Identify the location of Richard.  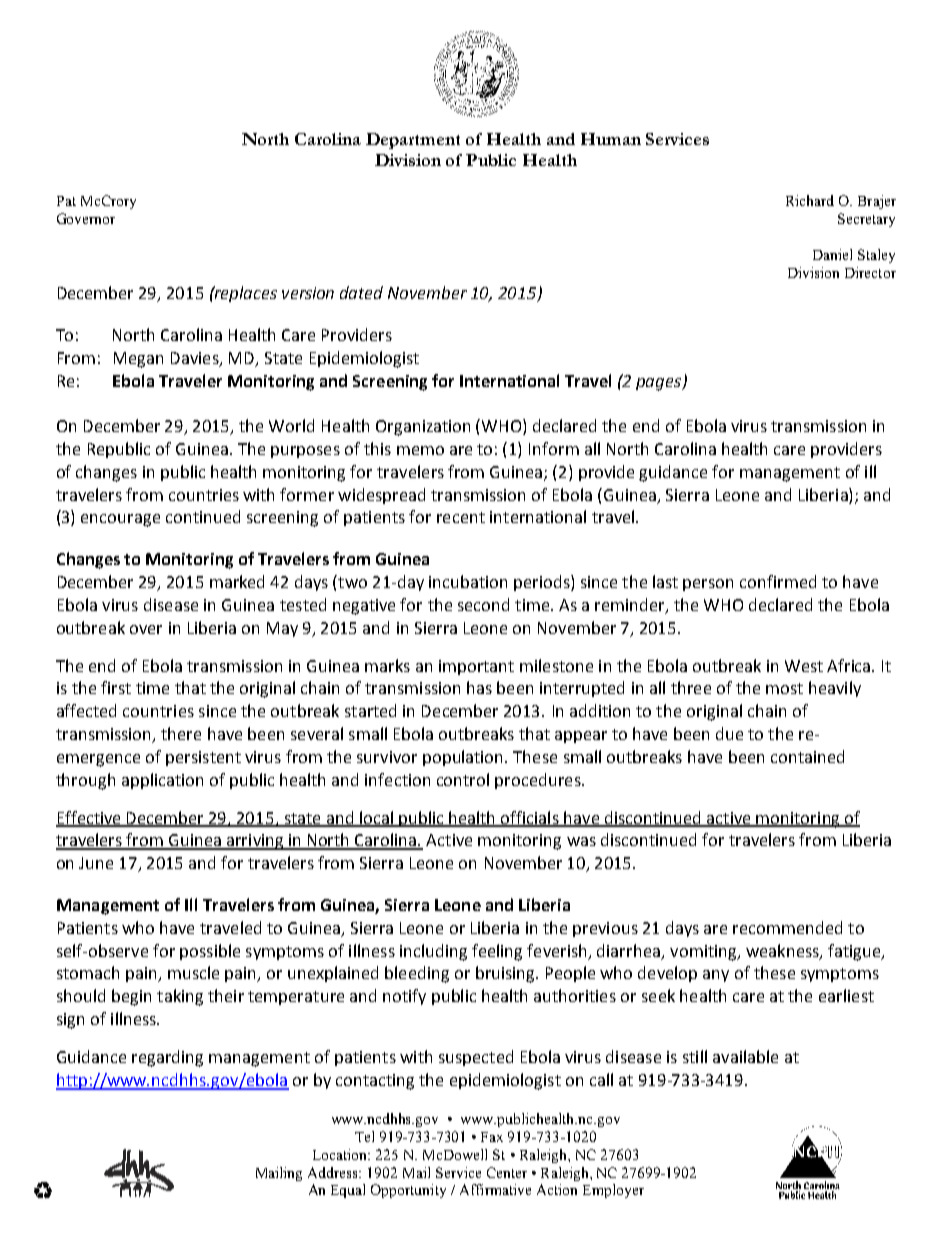
(810, 200).
